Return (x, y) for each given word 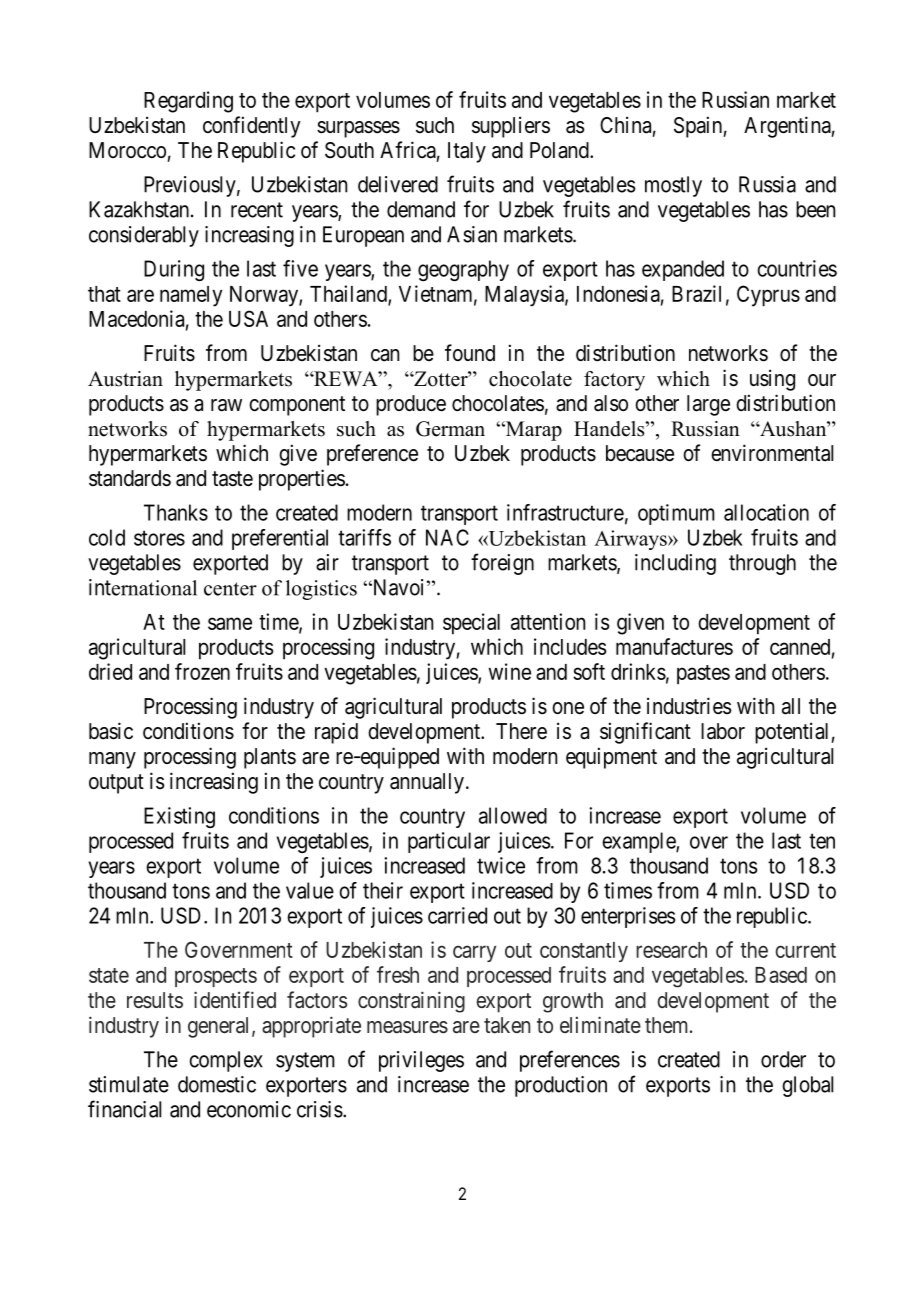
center (230, 589)
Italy (467, 152)
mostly (673, 186)
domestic (217, 1084)
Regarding (188, 102)
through (762, 564)
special (471, 624)
